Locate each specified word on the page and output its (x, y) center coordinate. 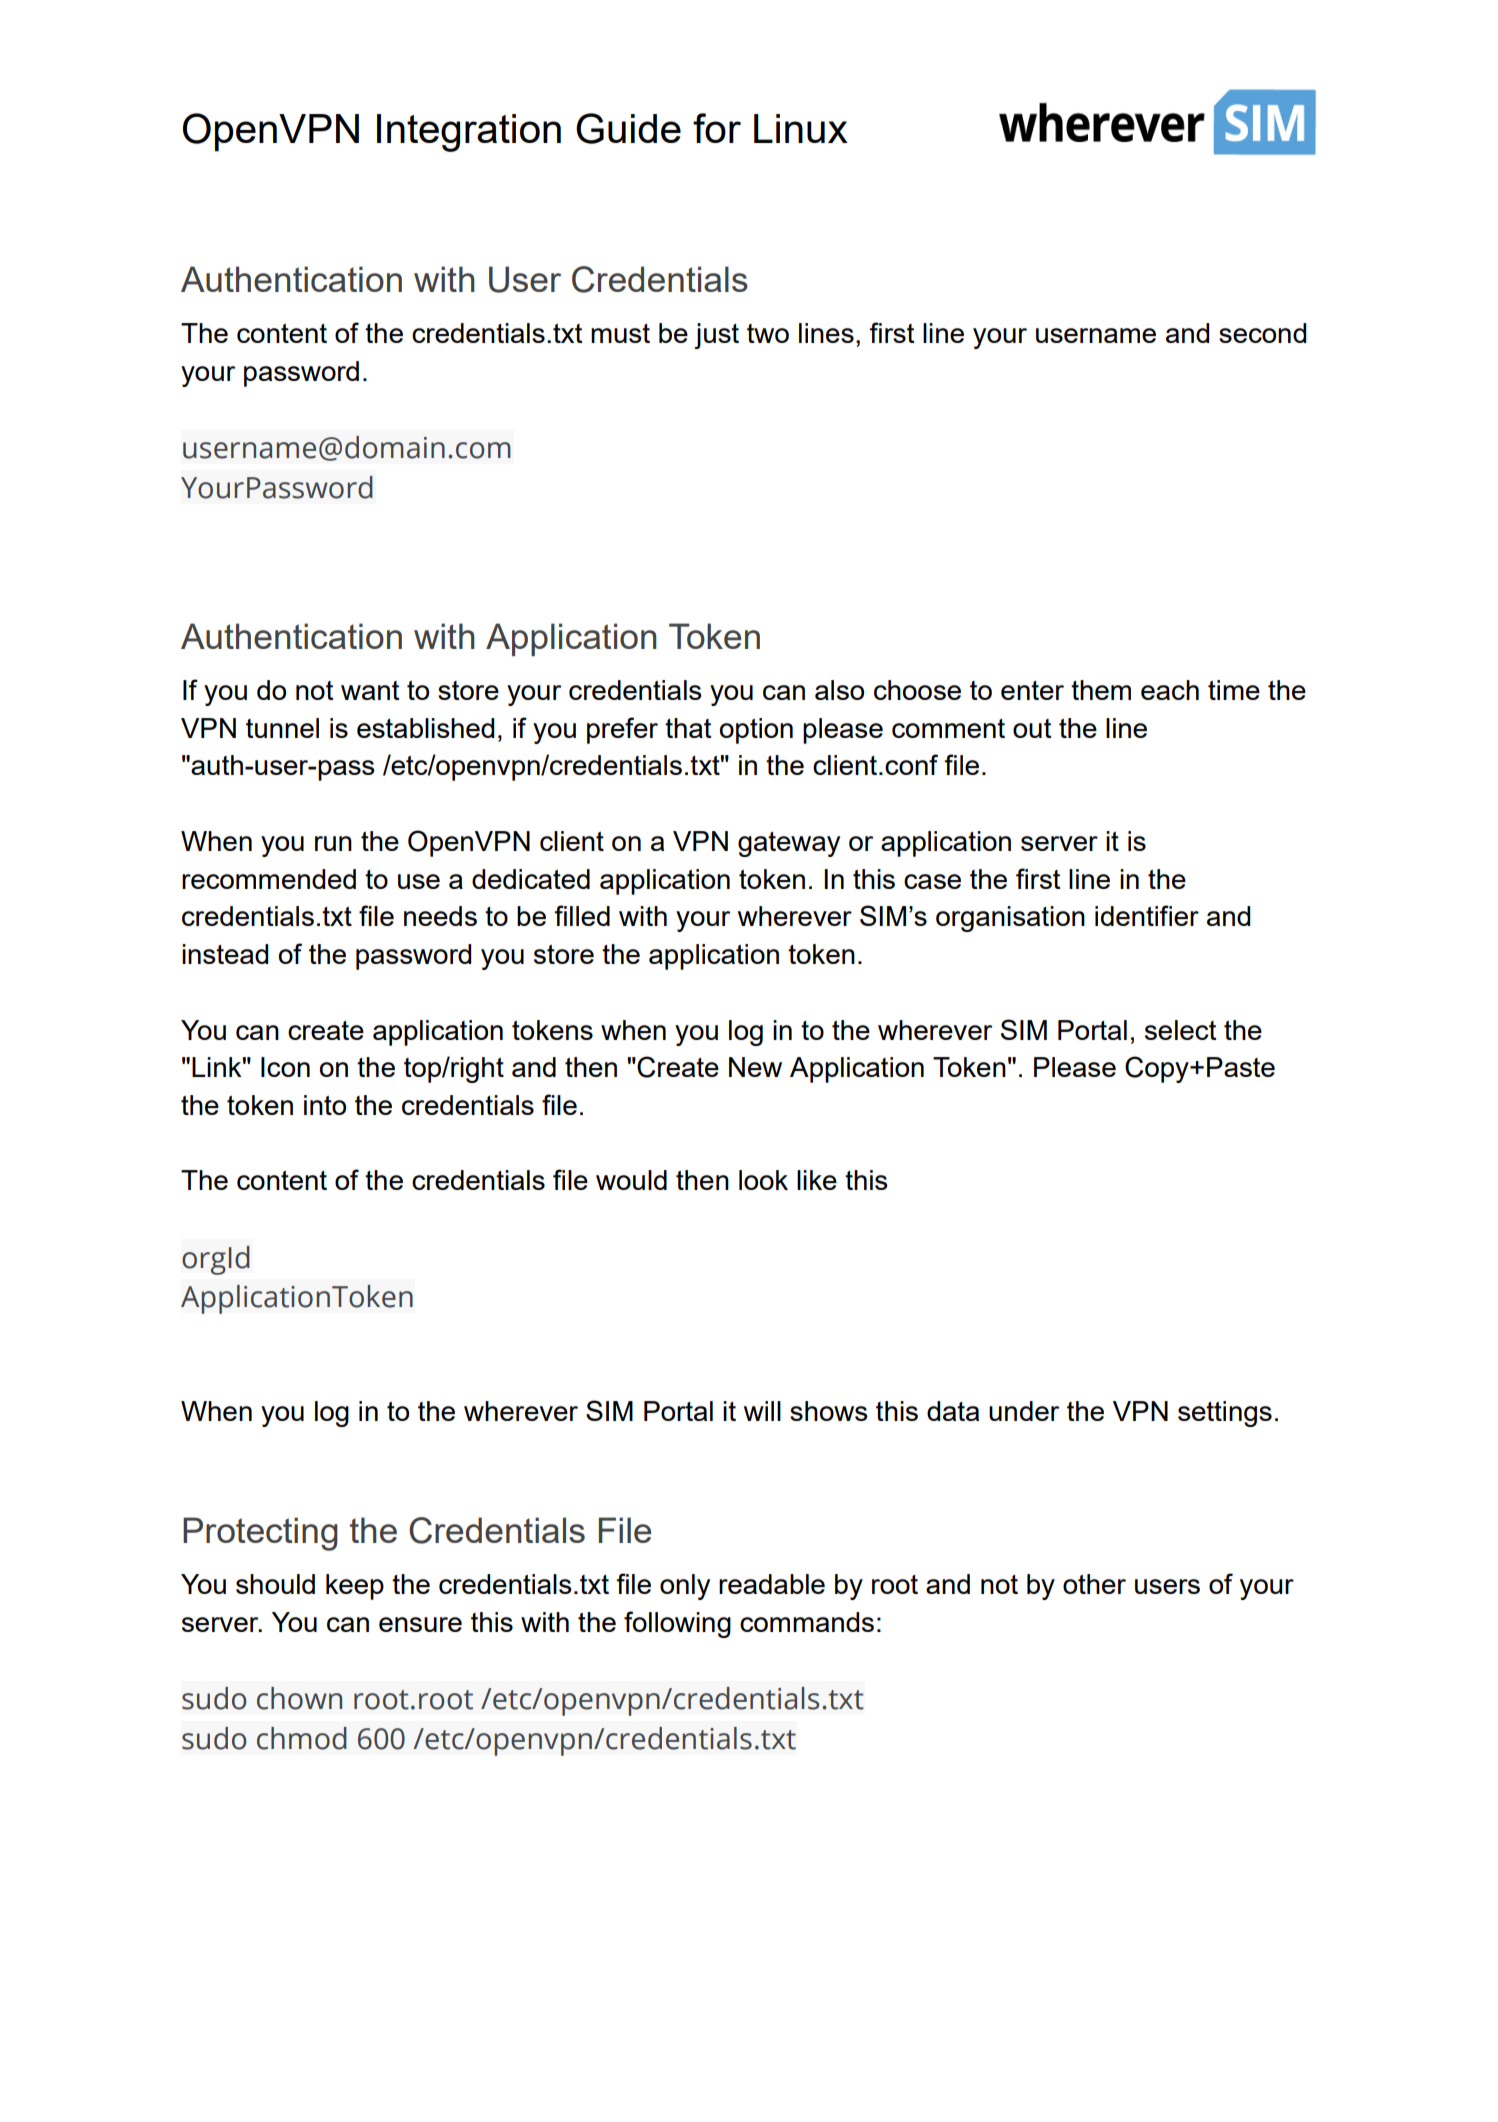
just (716, 336)
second (1262, 333)
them (1101, 690)
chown (299, 1698)
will (762, 1411)
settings (1225, 1414)
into (325, 1105)
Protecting (260, 1534)
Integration (469, 133)
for (717, 128)
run (333, 843)
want (370, 690)
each (1170, 690)
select (1180, 1030)
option (756, 731)
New (755, 1067)
